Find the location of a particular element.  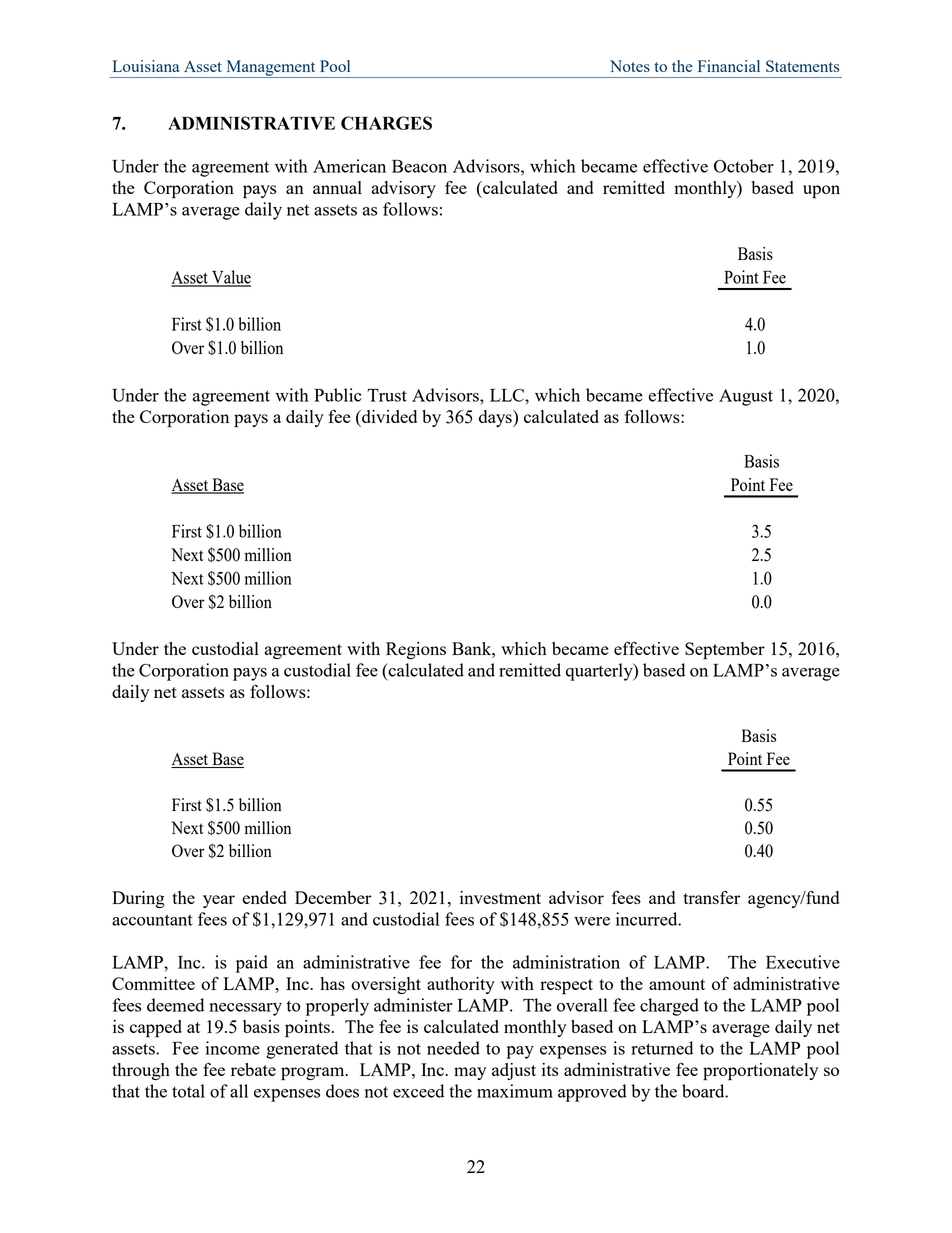

CHARGES is located at coordinates (386, 123).
